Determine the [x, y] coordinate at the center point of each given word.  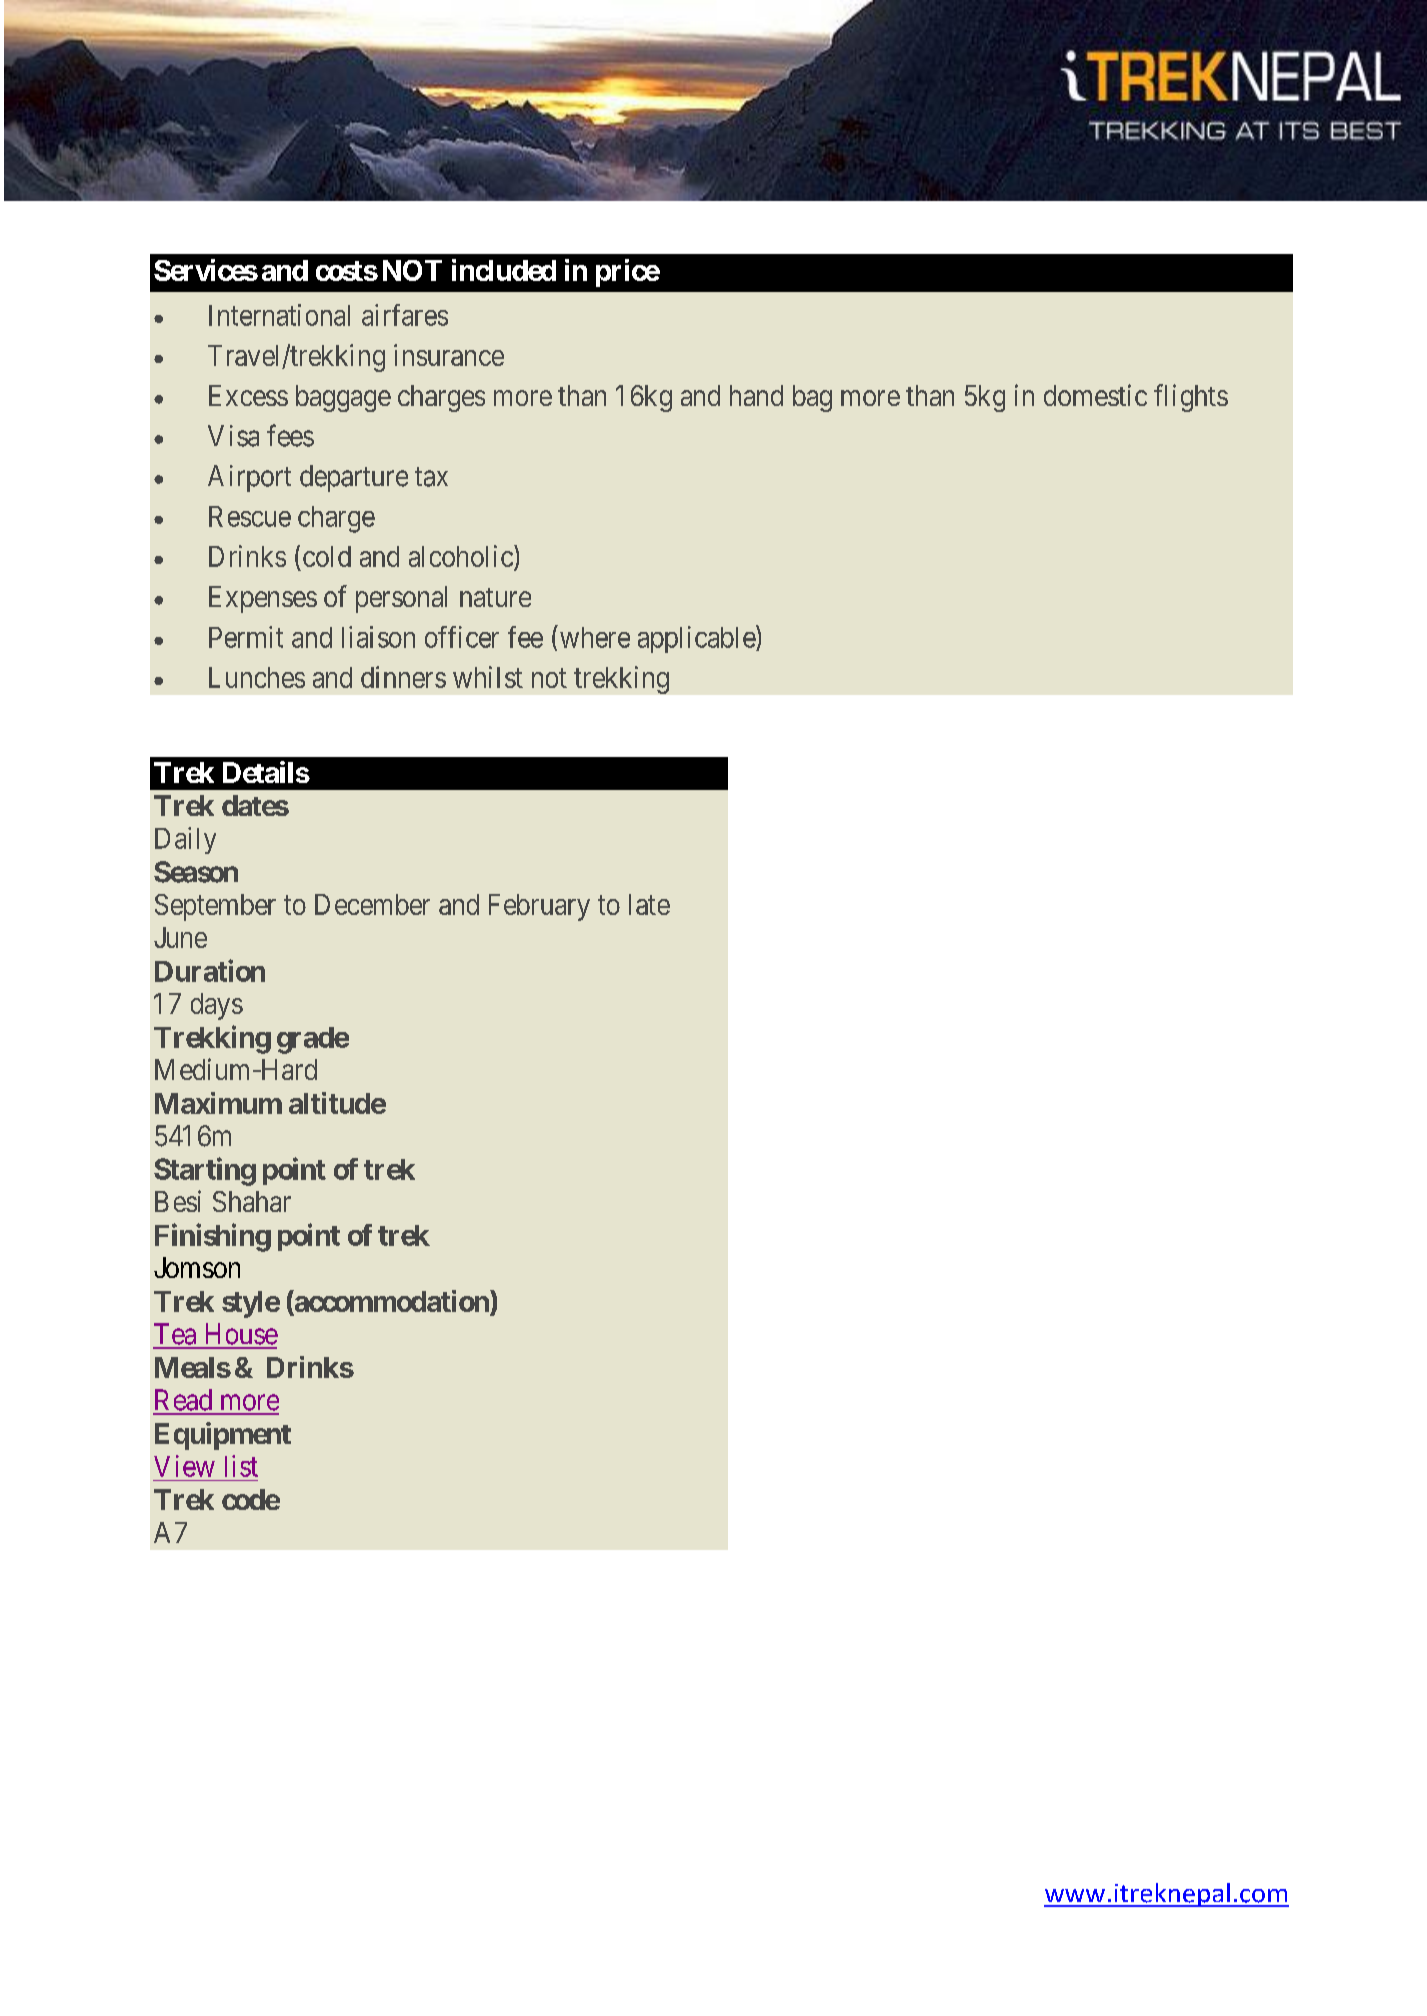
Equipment [223, 1436]
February [539, 907]
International [279, 315]
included [504, 270]
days [217, 1006]
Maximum [218, 1103]
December [372, 904]
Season [196, 872]
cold [327, 556]
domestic [1095, 395]
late [649, 904]
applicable [697, 639]
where [593, 636]
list [241, 1466]
